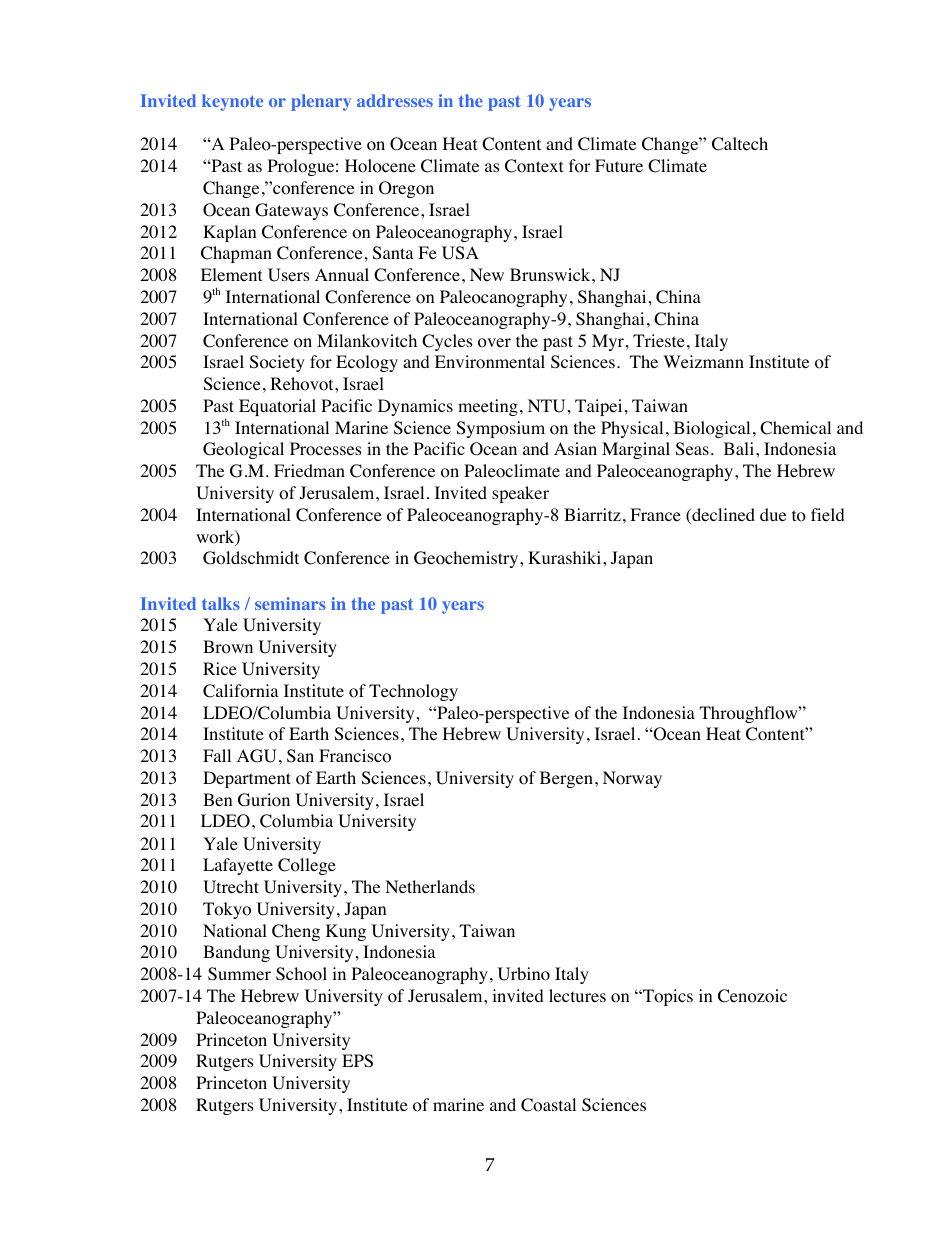  Describe the element at coordinates (357, 1061) in the document. I see `EPS` at that location.
